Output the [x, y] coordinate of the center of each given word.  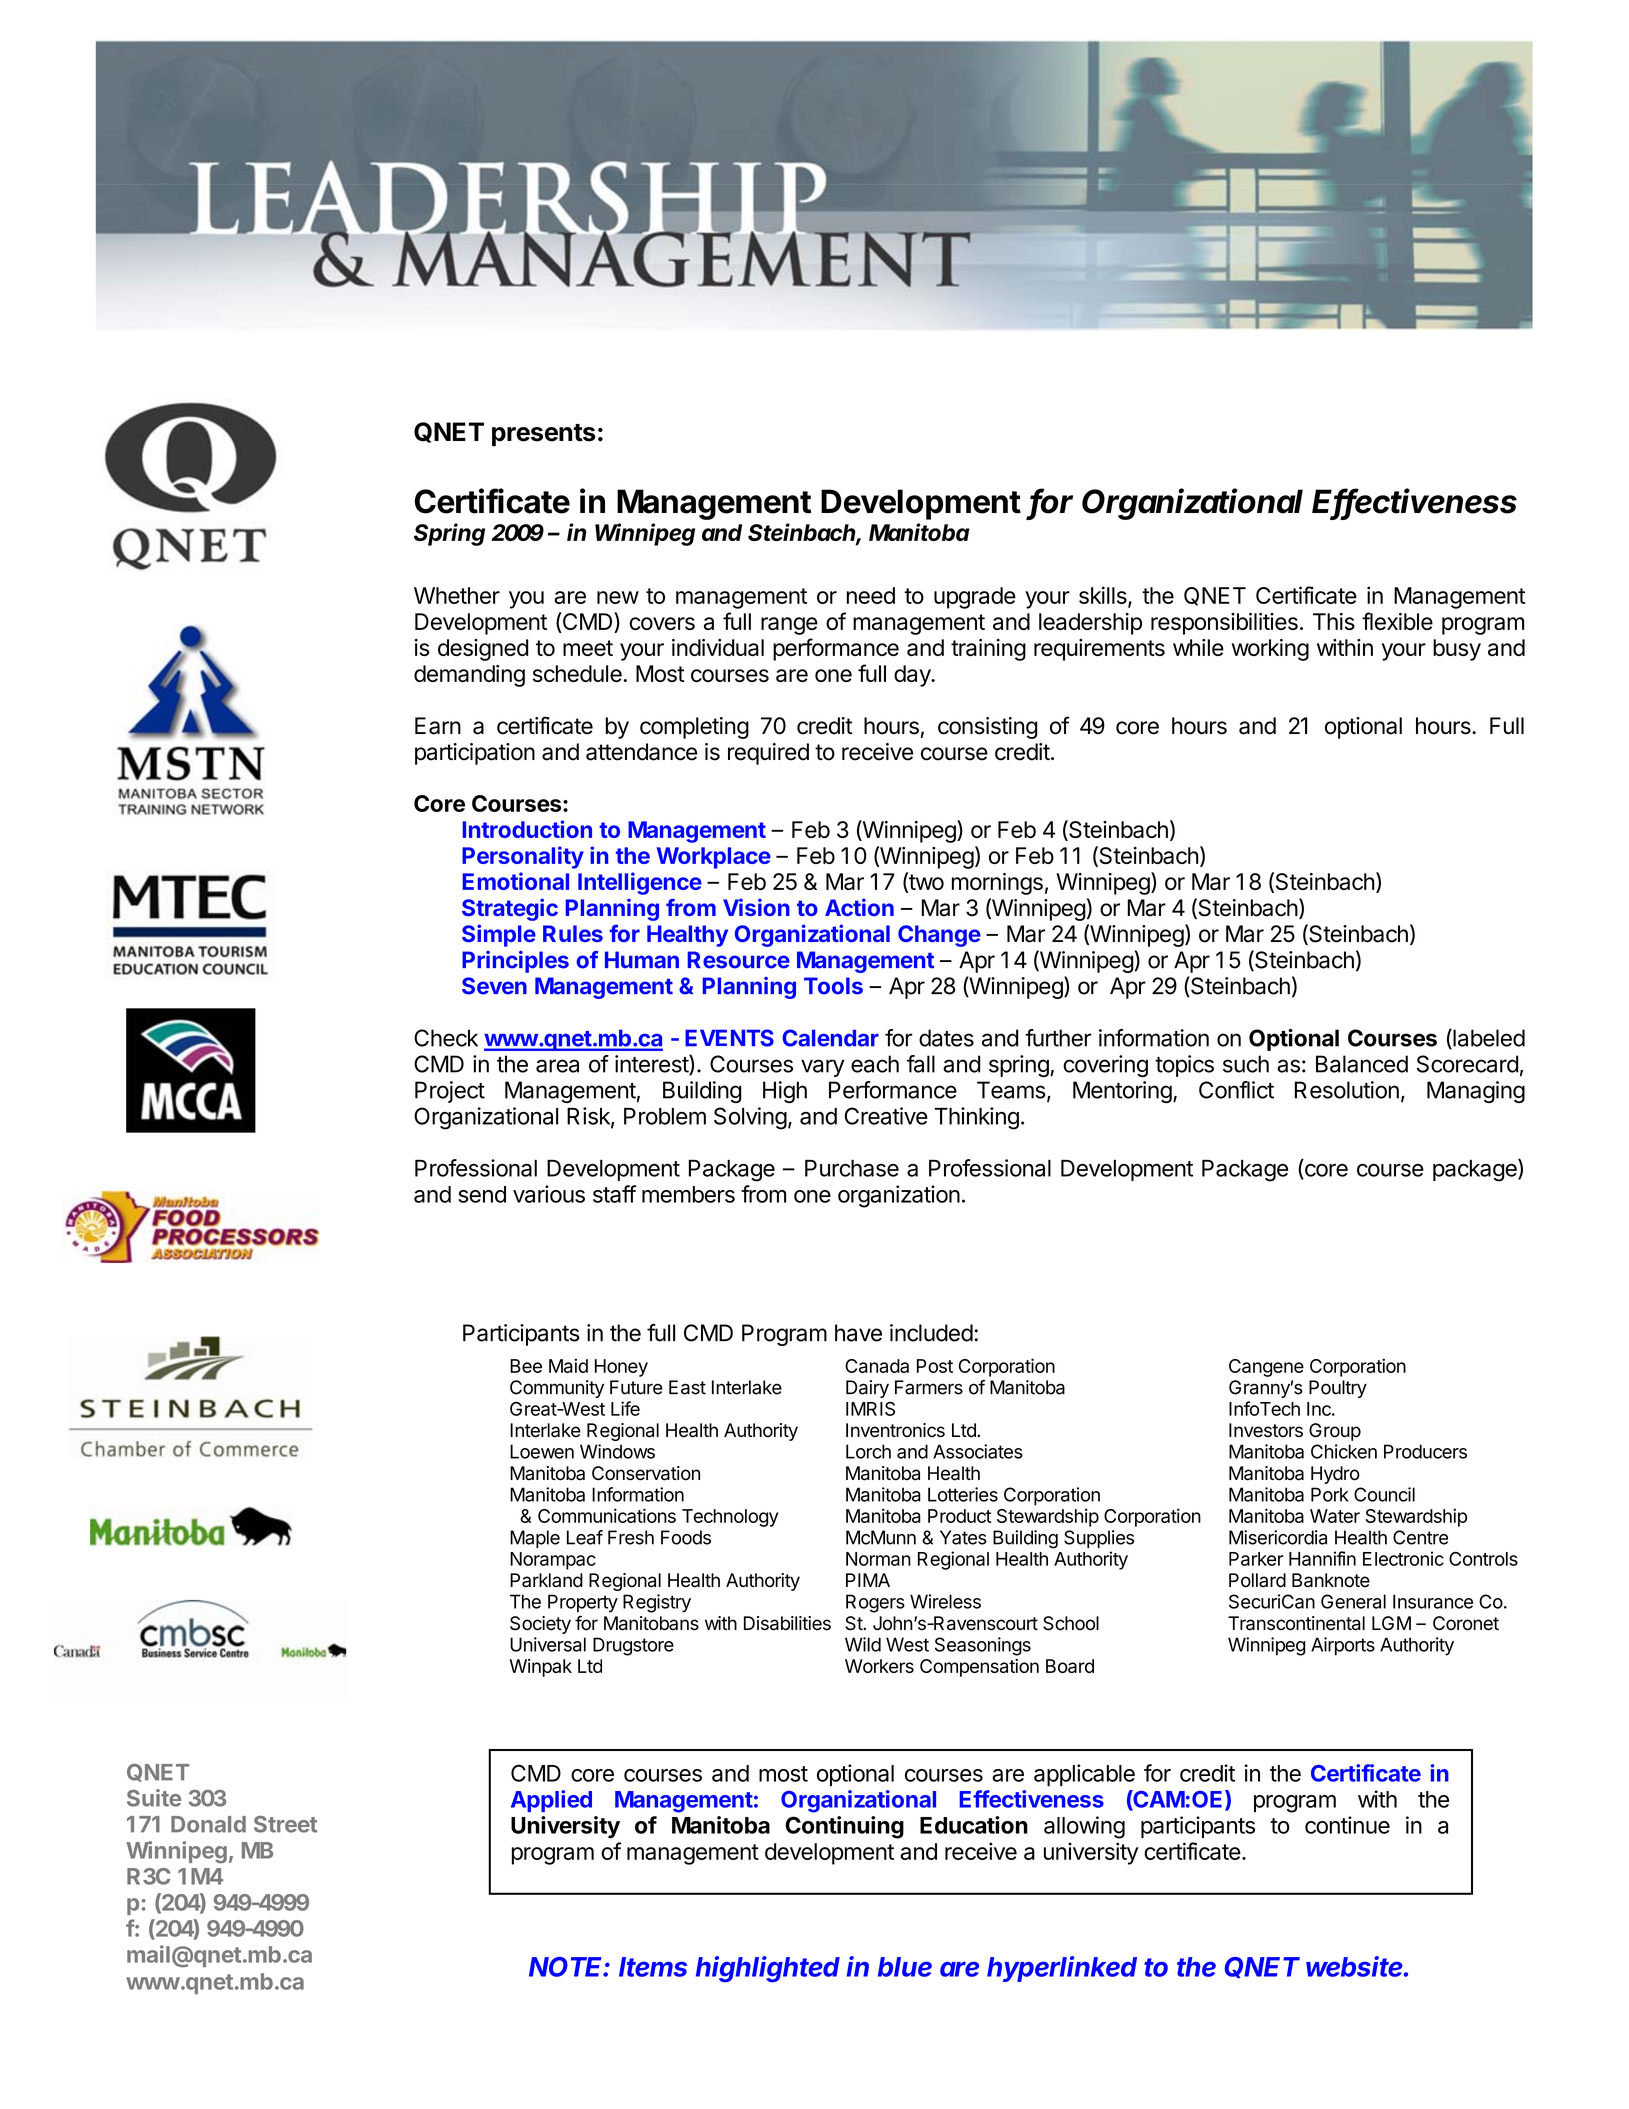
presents [544, 435]
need [871, 595]
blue [905, 1967]
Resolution [1347, 1090]
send [482, 1194]
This [1334, 621]
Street [285, 1824]
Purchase [852, 1168]
